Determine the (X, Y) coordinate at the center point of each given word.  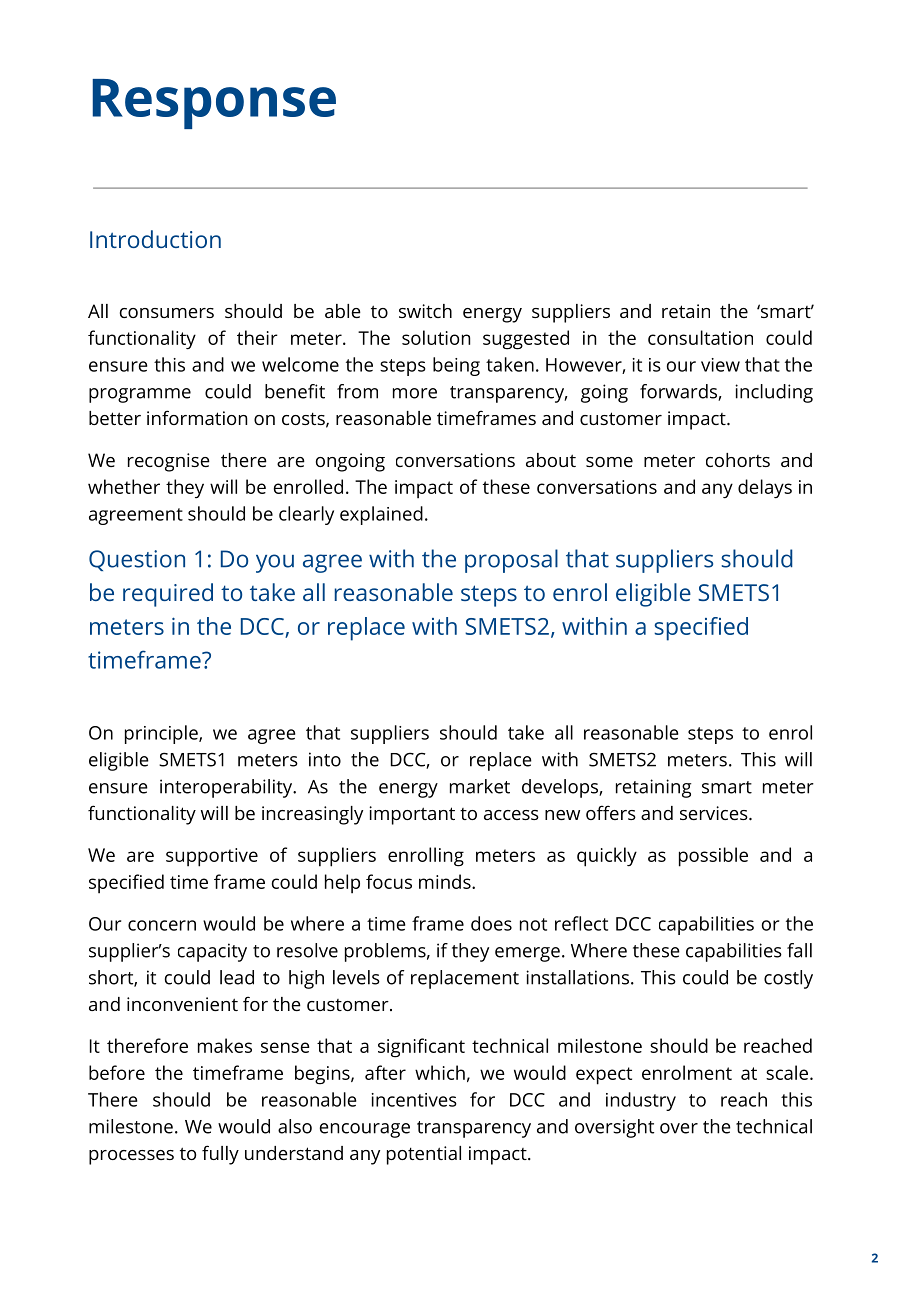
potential (424, 1155)
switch (425, 311)
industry (641, 1101)
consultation (700, 337)
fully (220, 1155)
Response (214, 104)
